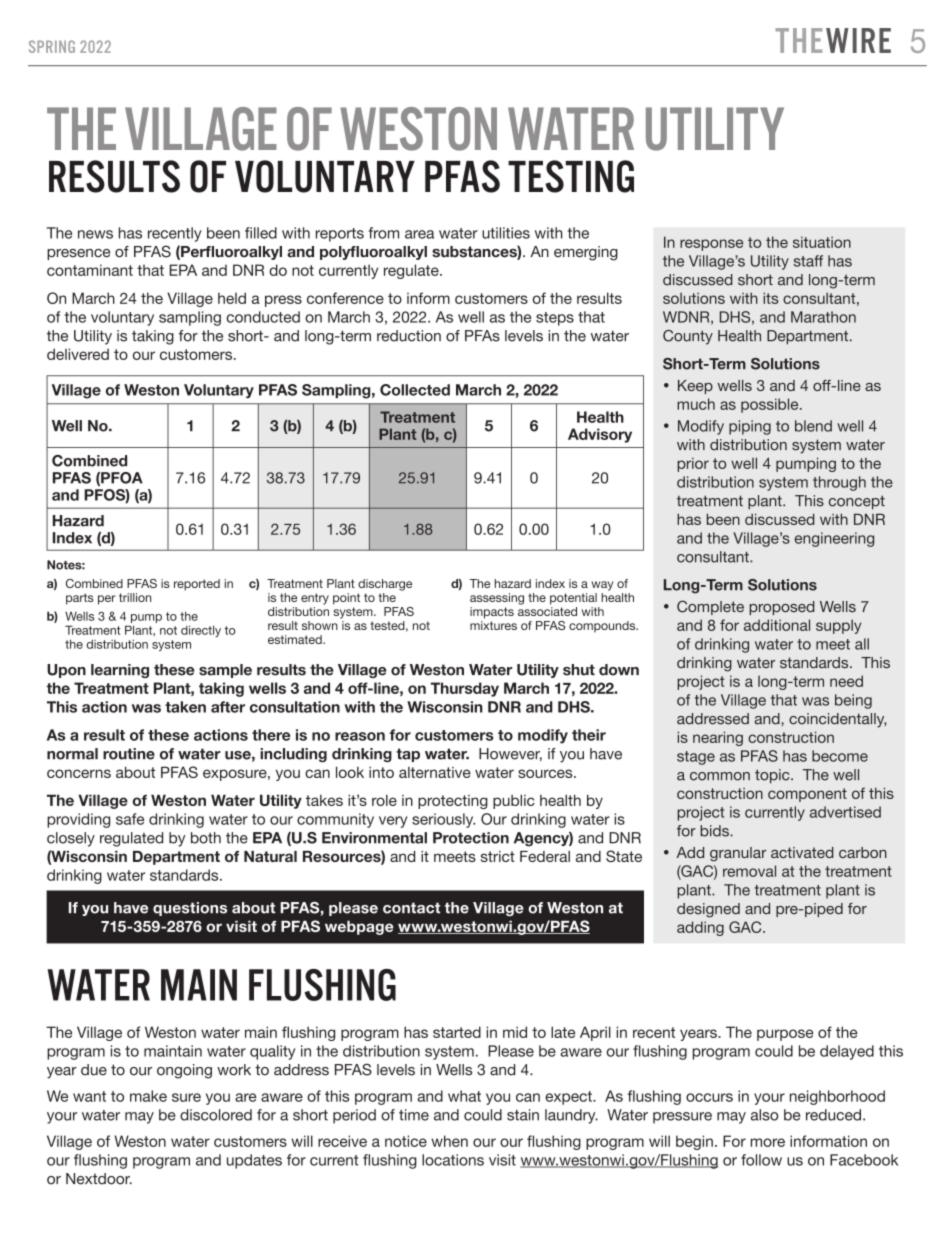 The image size is (952, 1233). Describe the element at coordinates (571, 176) in the screenshot. I see `TESTING` at that location.
